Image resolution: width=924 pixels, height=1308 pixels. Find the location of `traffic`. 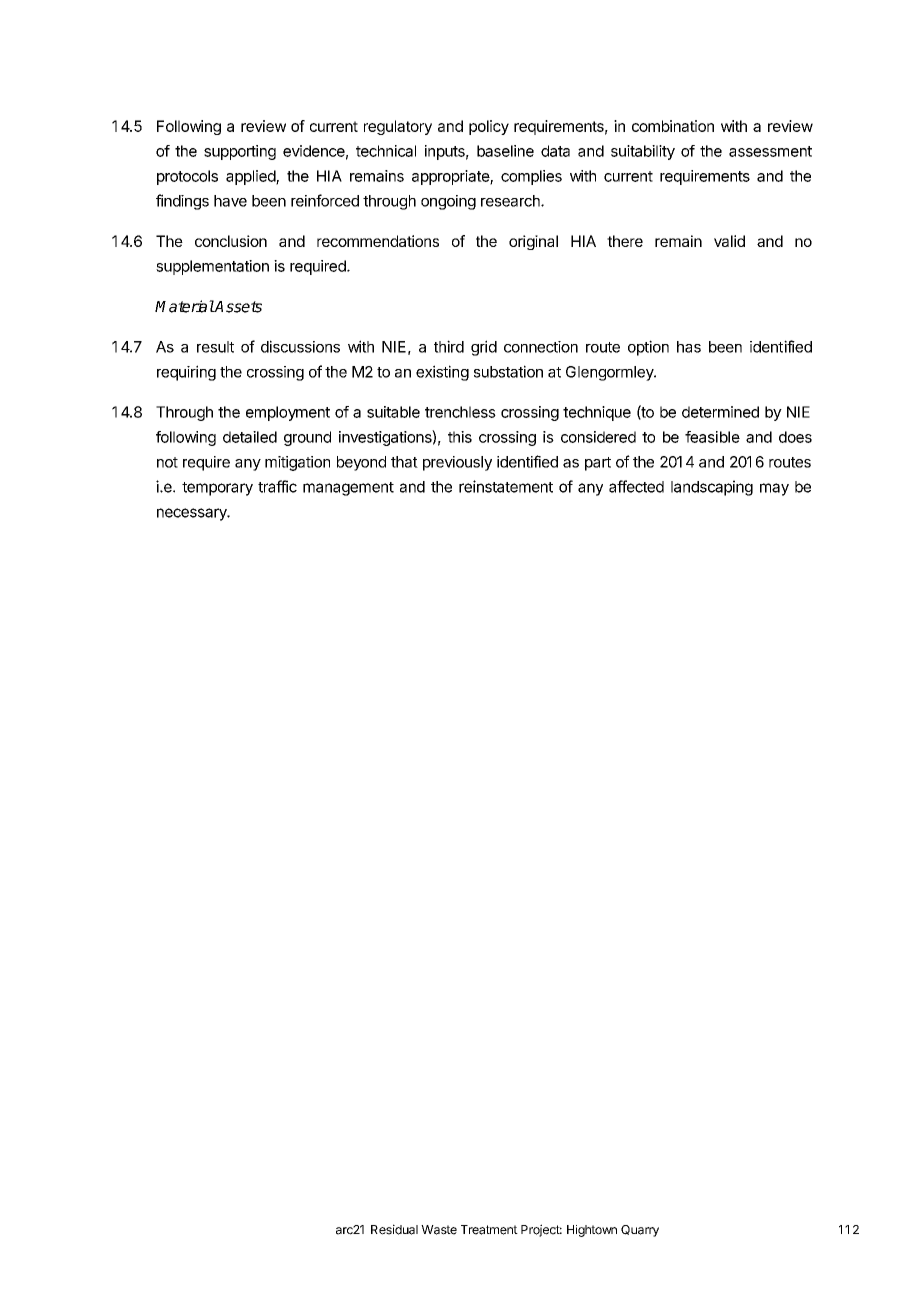

traffic is located at coordinates (277, 486).
